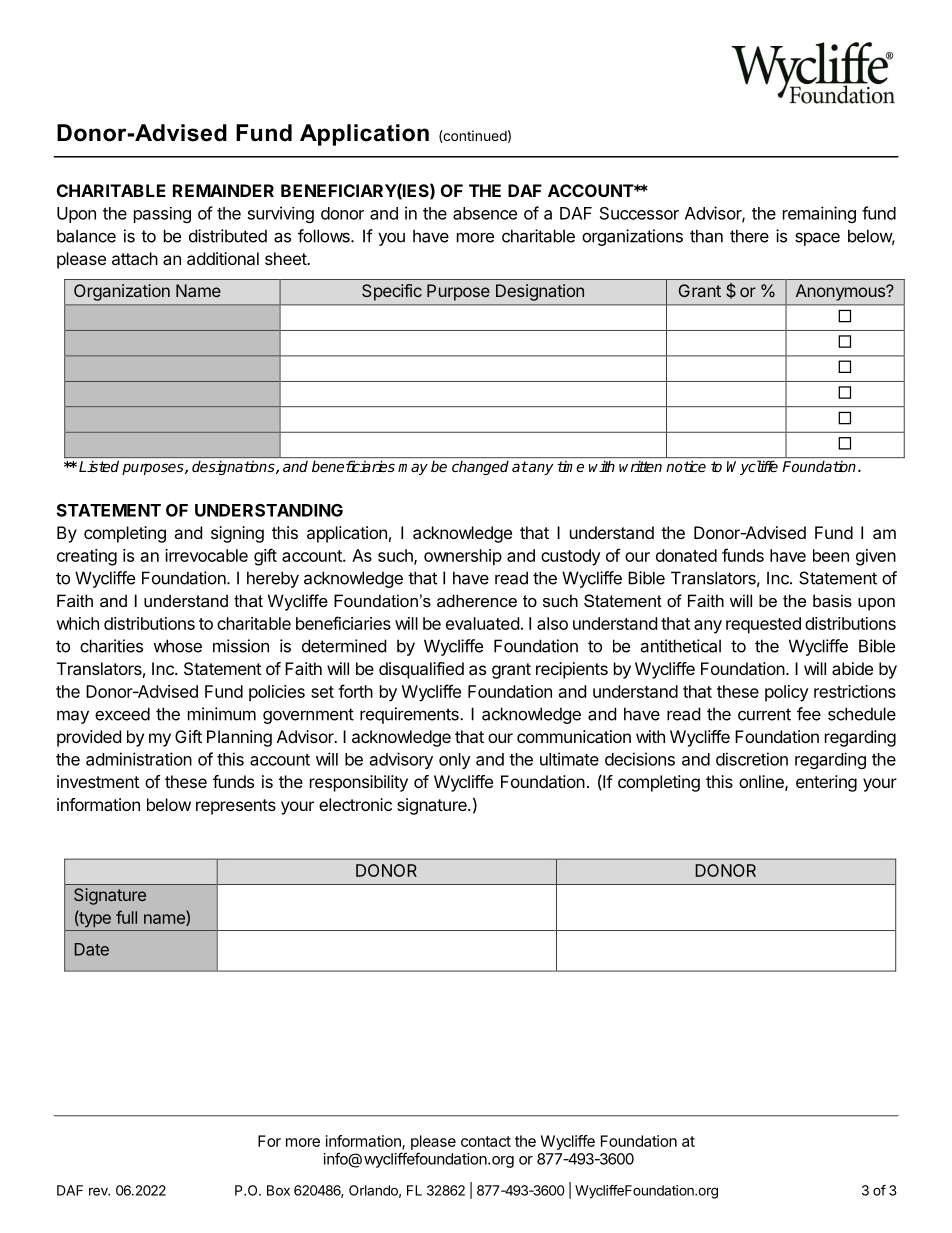 Image resolution: width=952 pixels, height=1233 pixels. Describe the element at coordinates (278, 1190) in the screenshot. I see `Box` at that location.
